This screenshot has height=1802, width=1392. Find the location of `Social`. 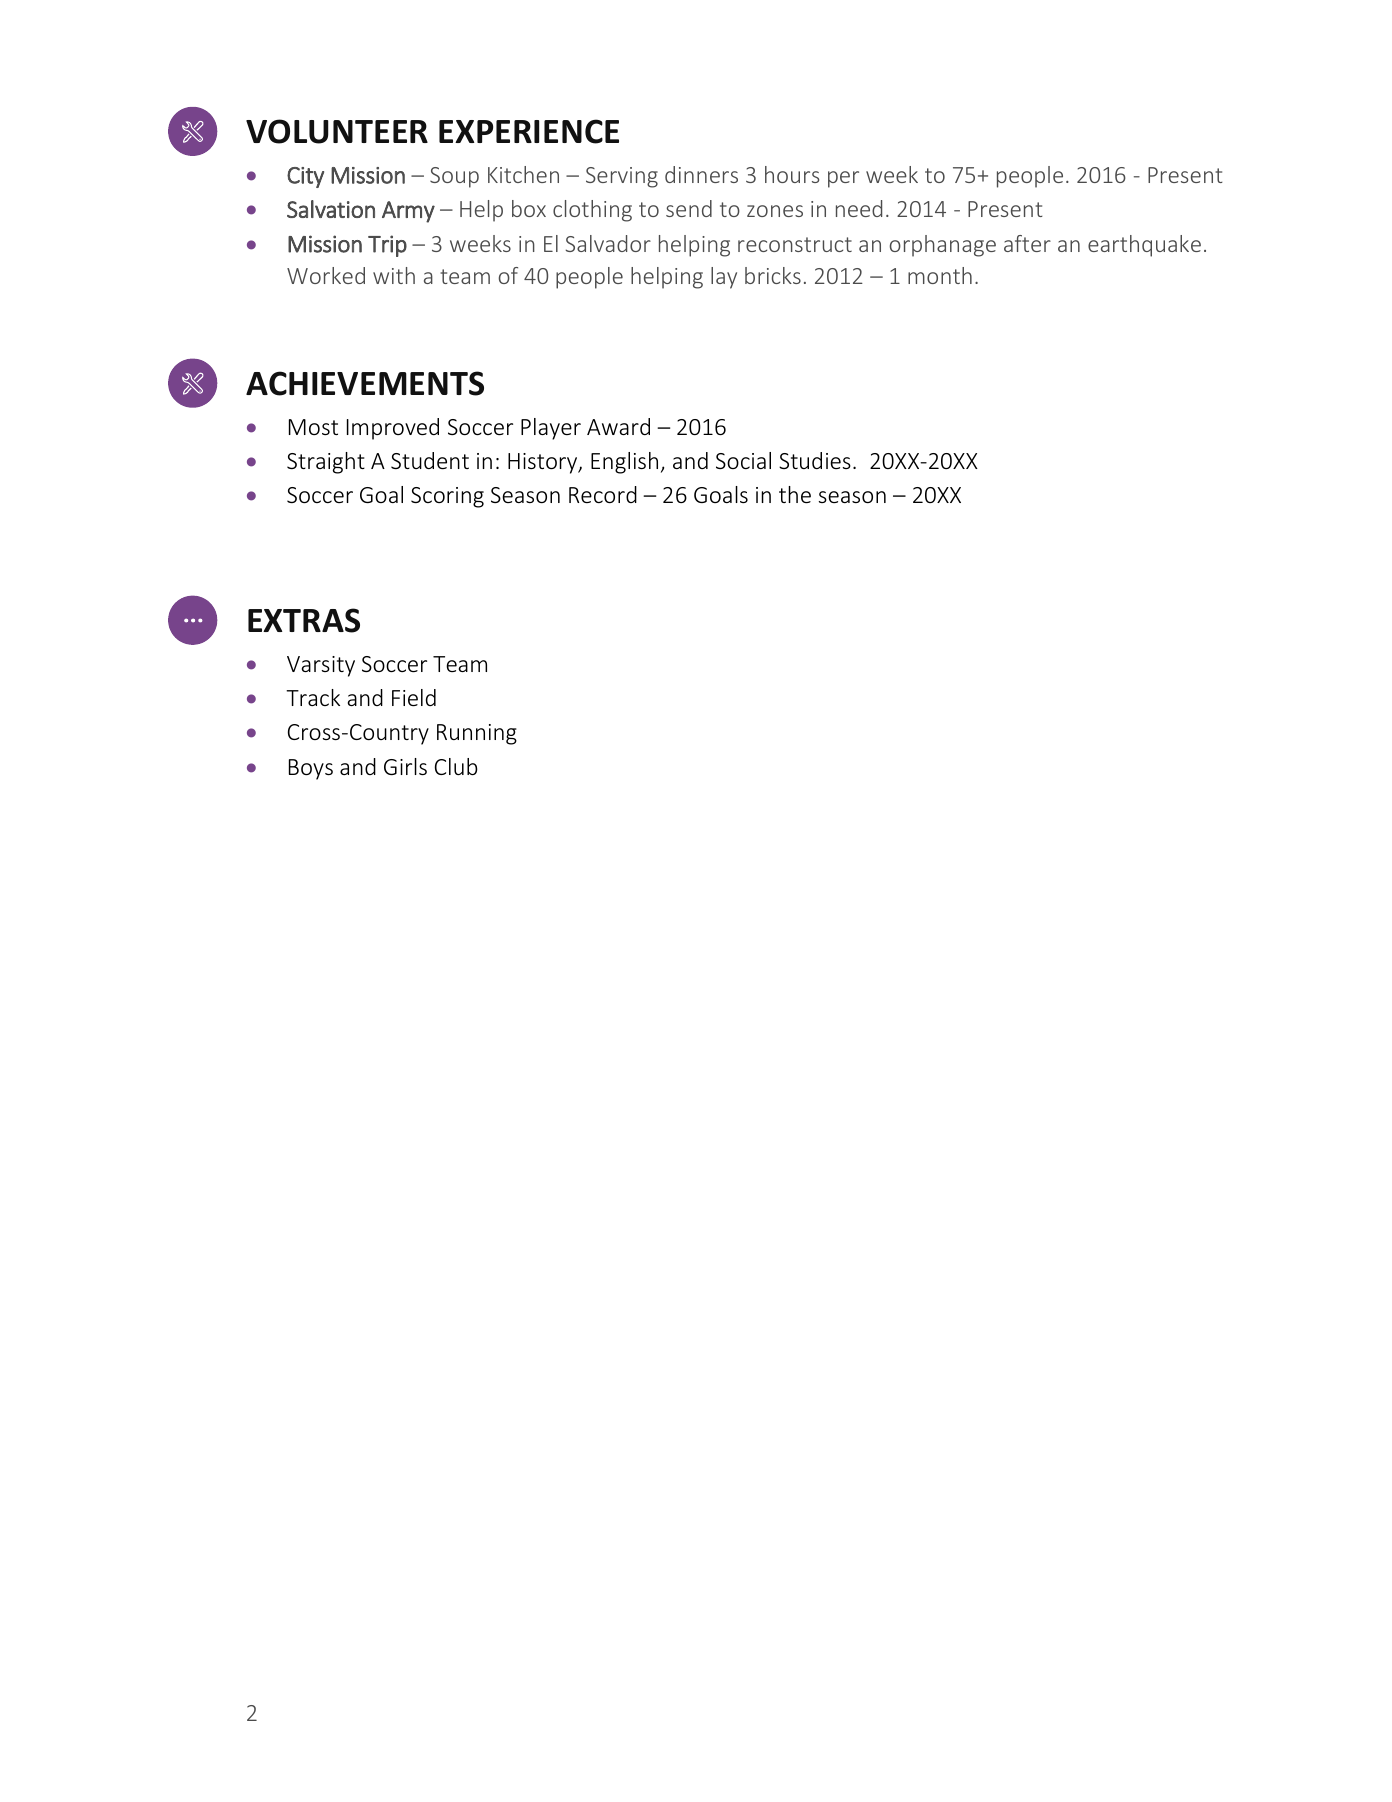

Social is located at coordinates (743, 460).
